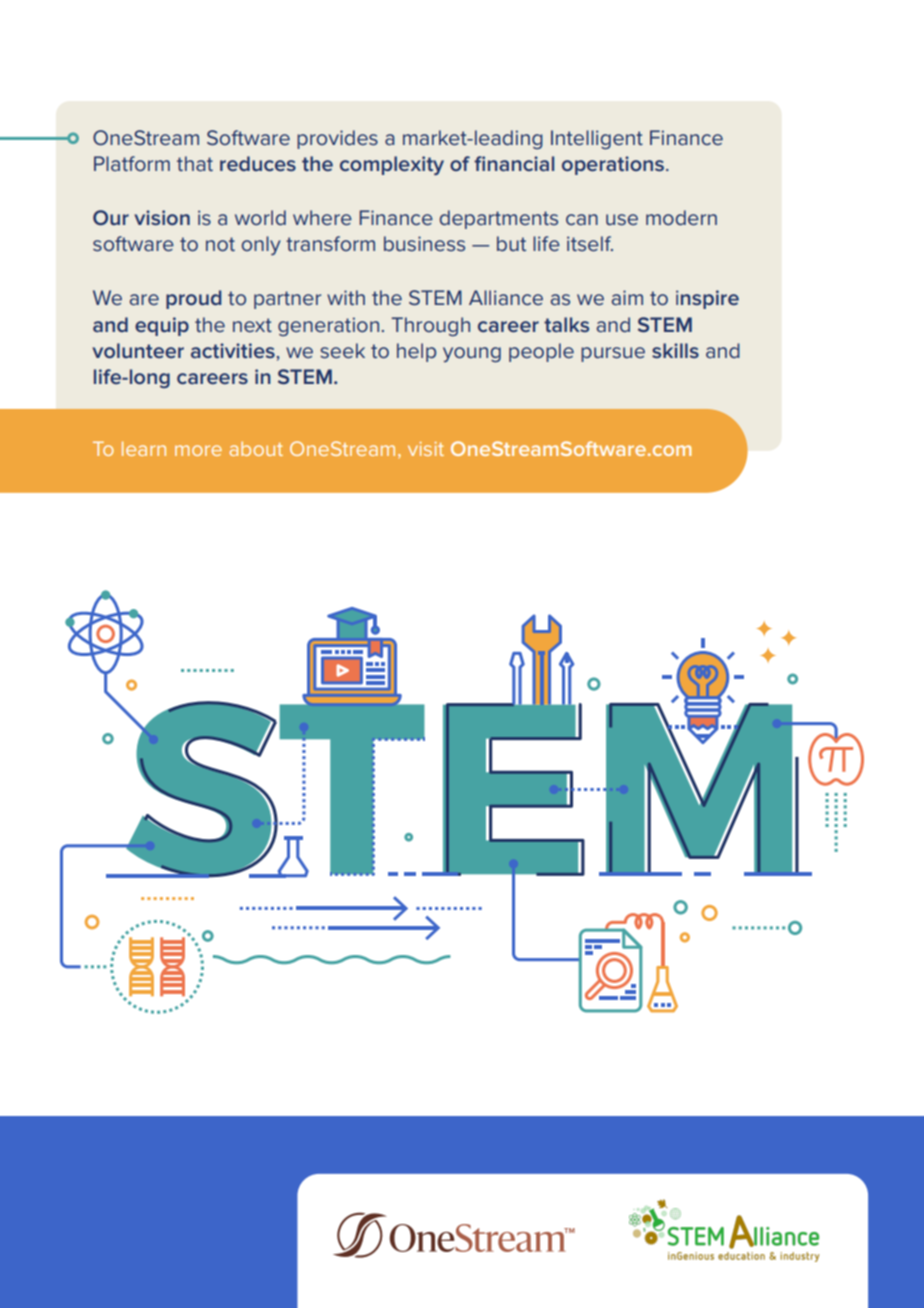  I want to click on pursue, so click(613, 354).
